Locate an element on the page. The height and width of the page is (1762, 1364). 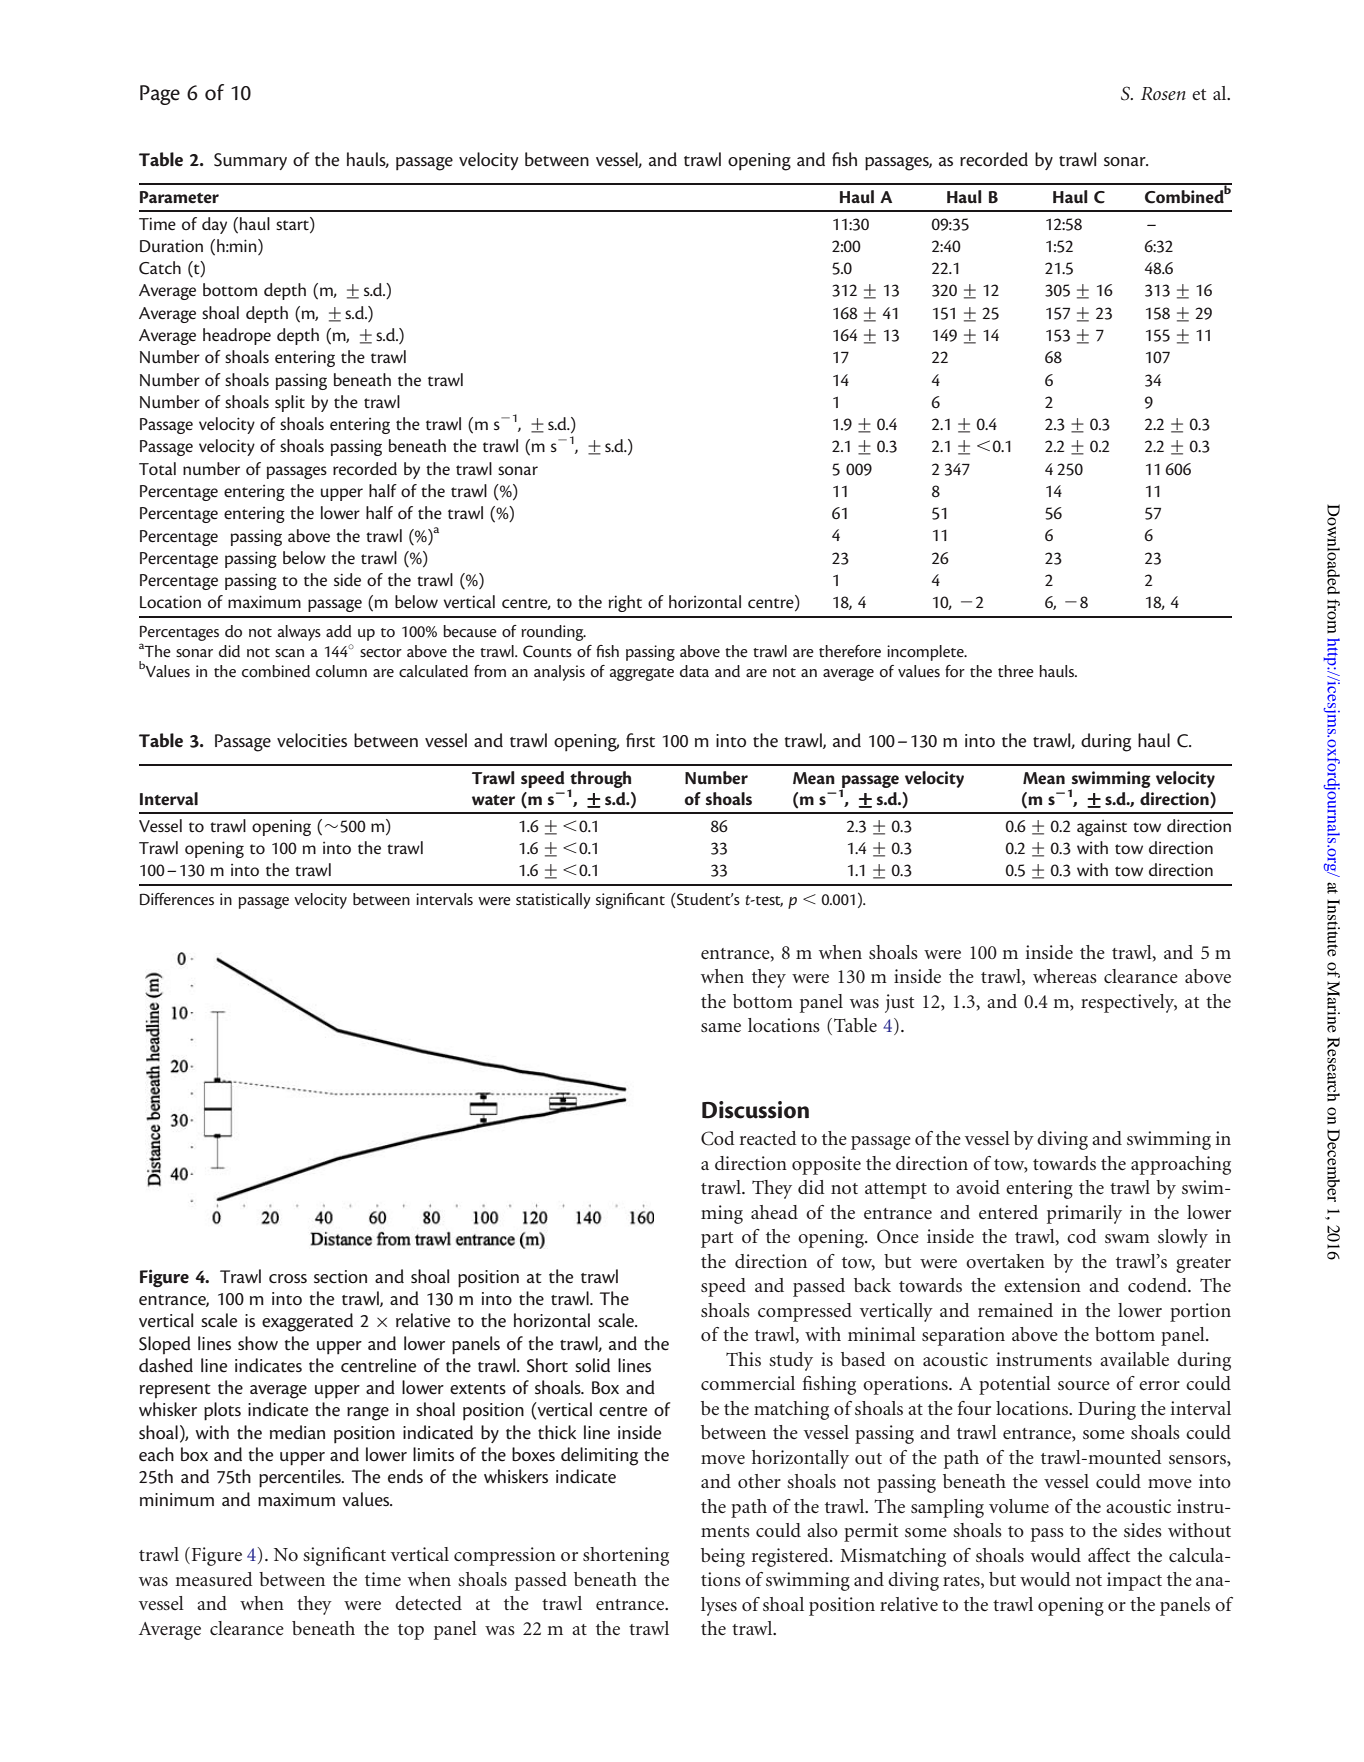
right is located at coordinates (625, 603).
